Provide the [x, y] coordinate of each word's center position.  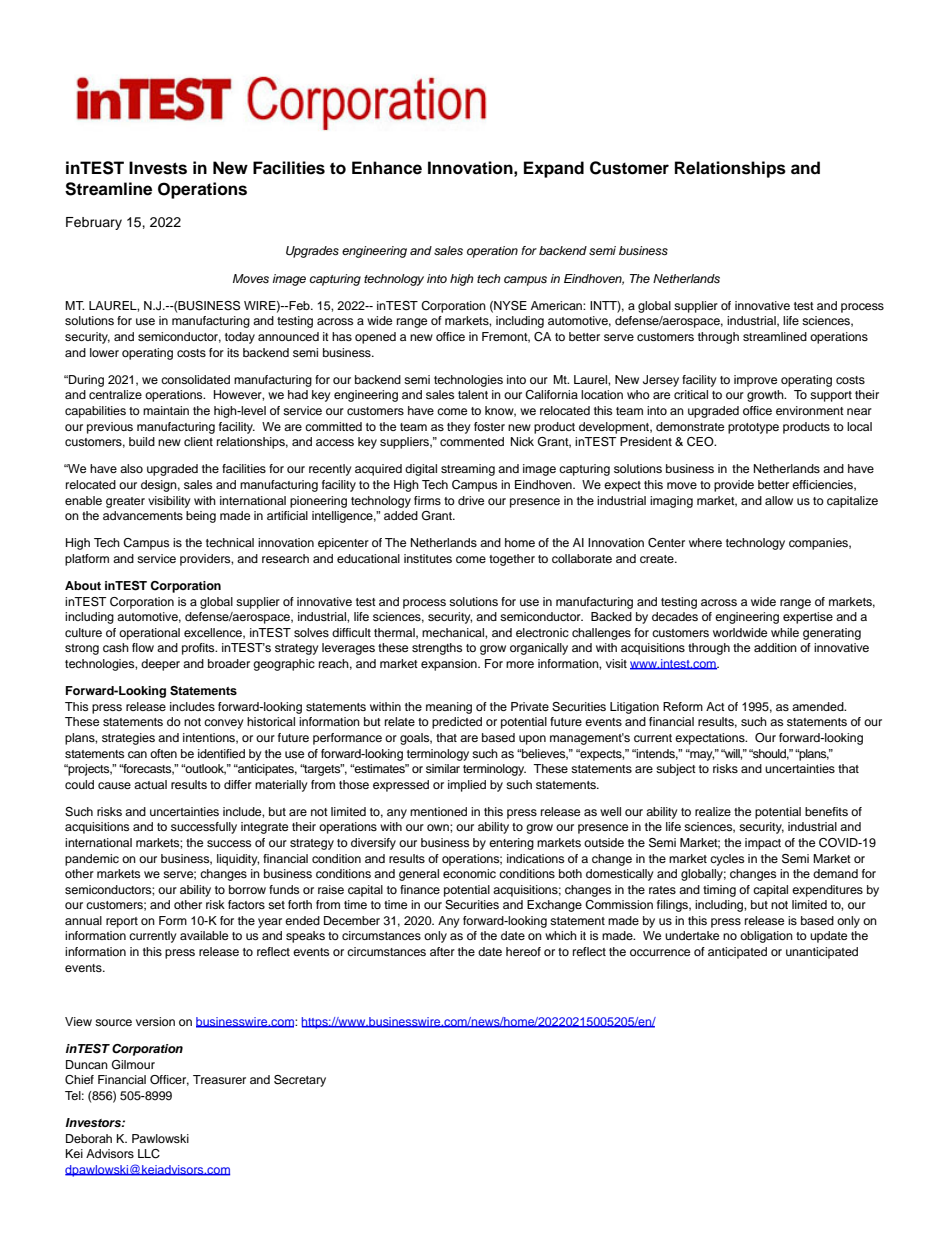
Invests [158, 168]
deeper [160, 665]
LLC [149, 1154]
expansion [450, 665]
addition [775, 647]
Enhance [387, 168]
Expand [554, 169]
